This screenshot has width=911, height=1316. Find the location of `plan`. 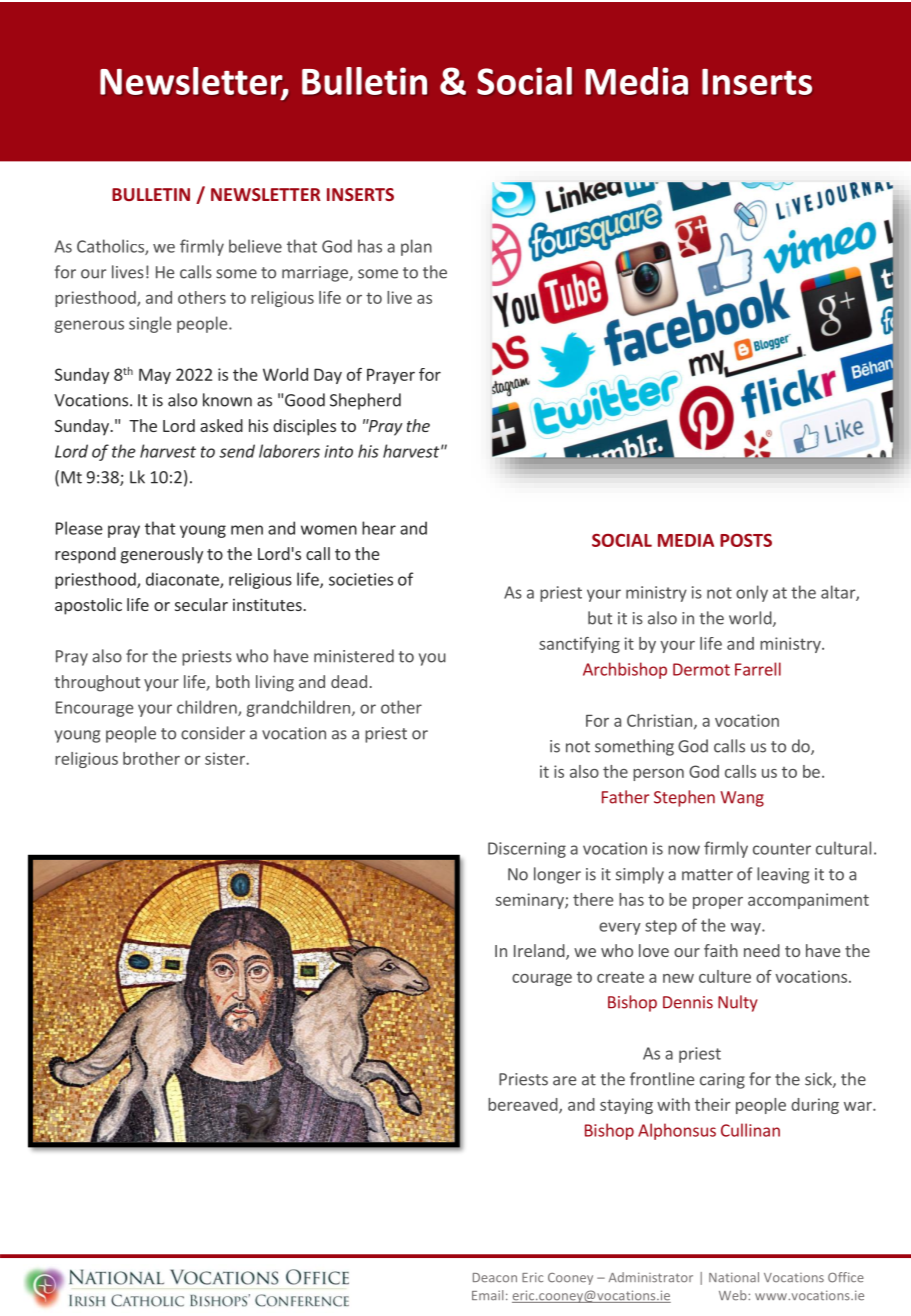

plan is located at coordinates (416, 247).
